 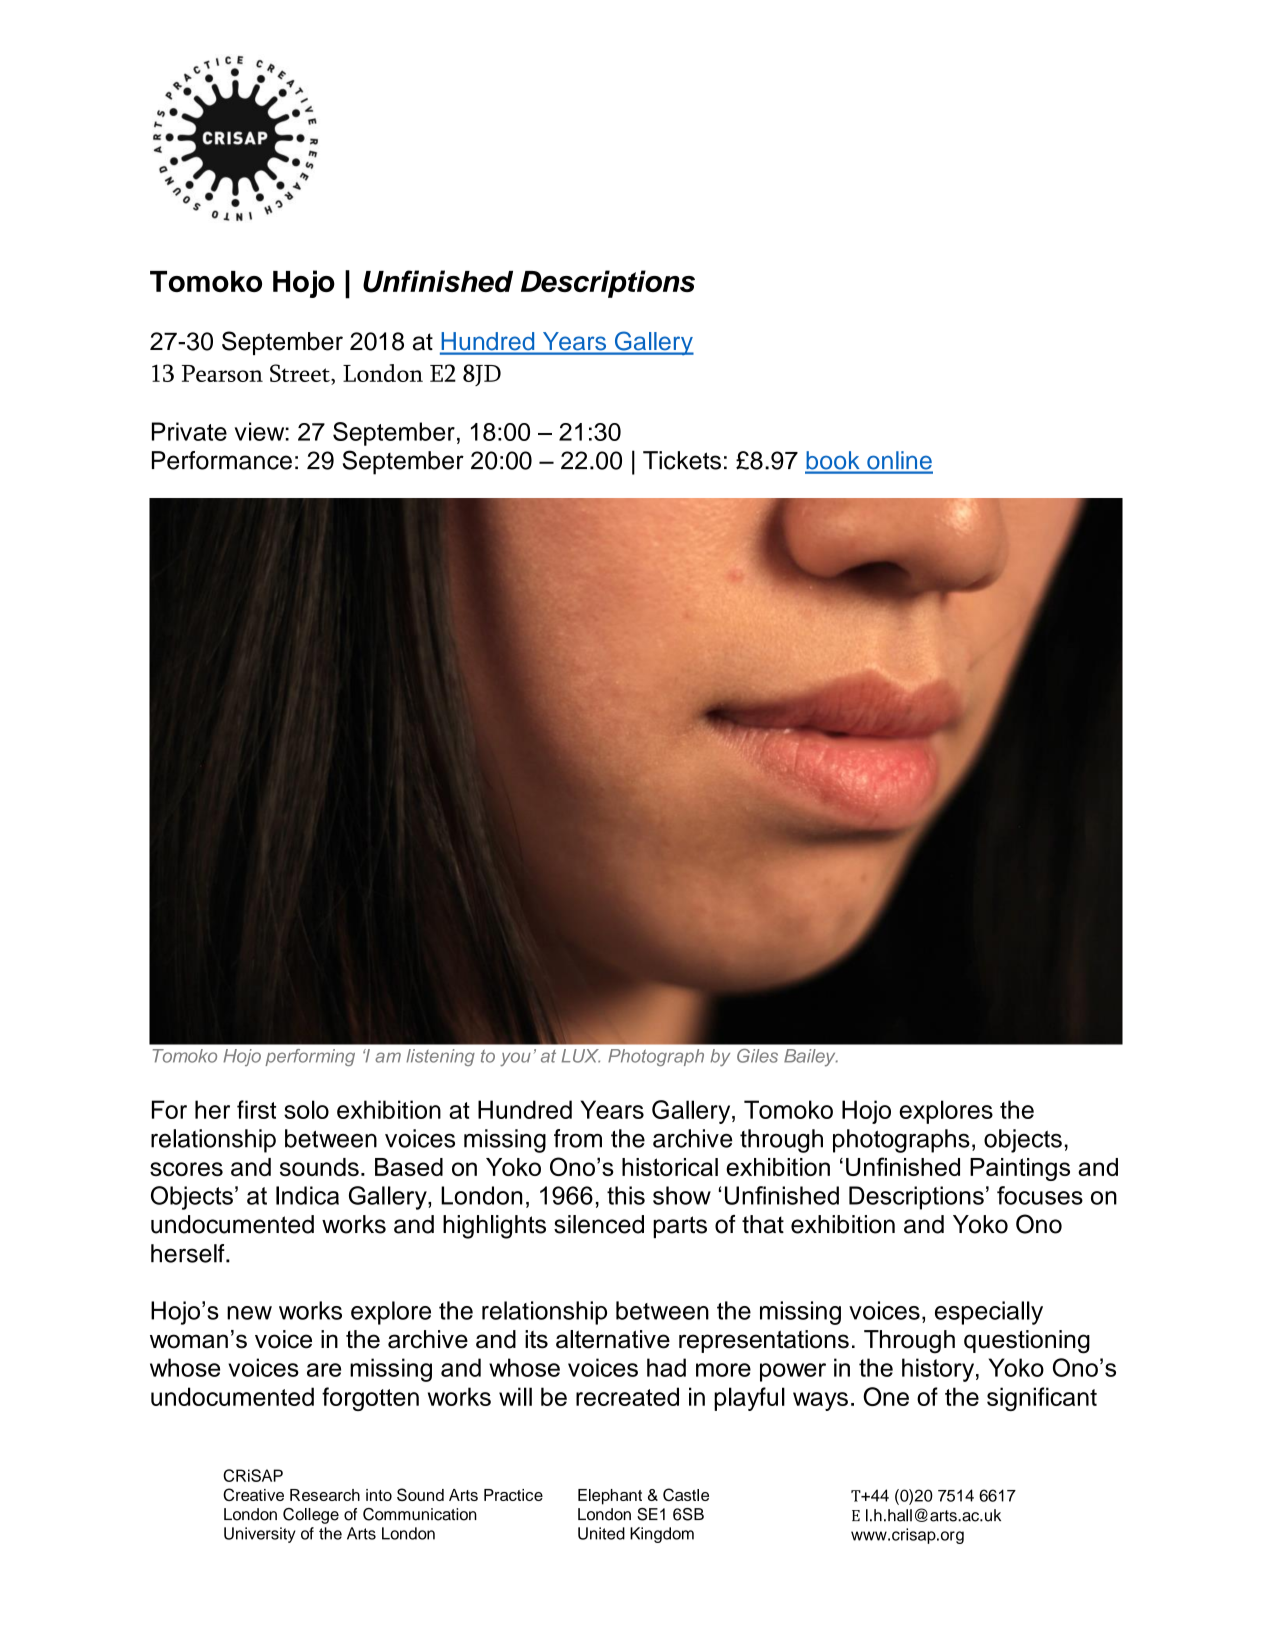 I want to click on Bailey, so click(x=811, y=1058).
